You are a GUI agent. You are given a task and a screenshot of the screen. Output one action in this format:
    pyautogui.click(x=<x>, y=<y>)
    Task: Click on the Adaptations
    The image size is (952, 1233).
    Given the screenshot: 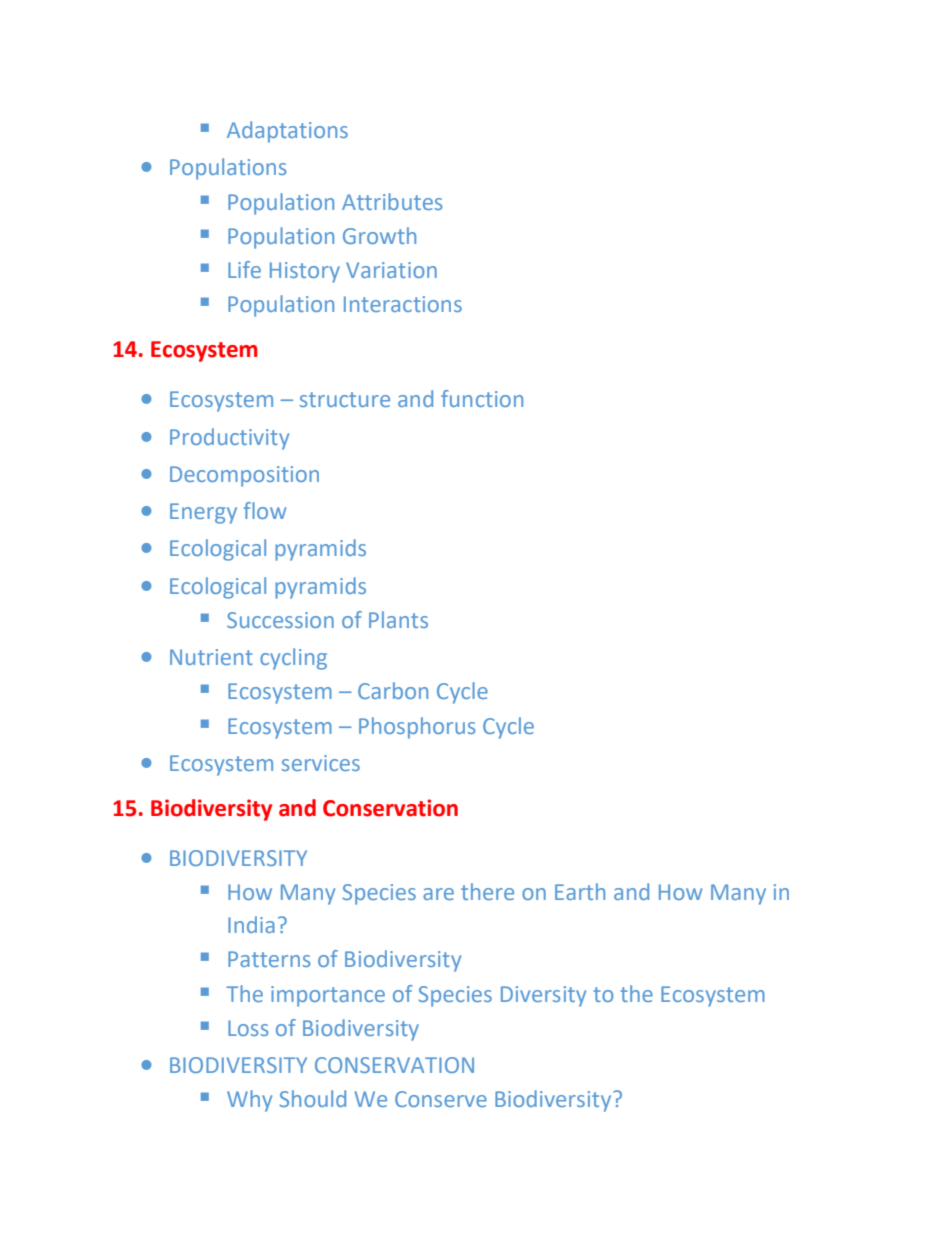 What is the action you would take?
    pyautogui.click(x=287, y=132)
